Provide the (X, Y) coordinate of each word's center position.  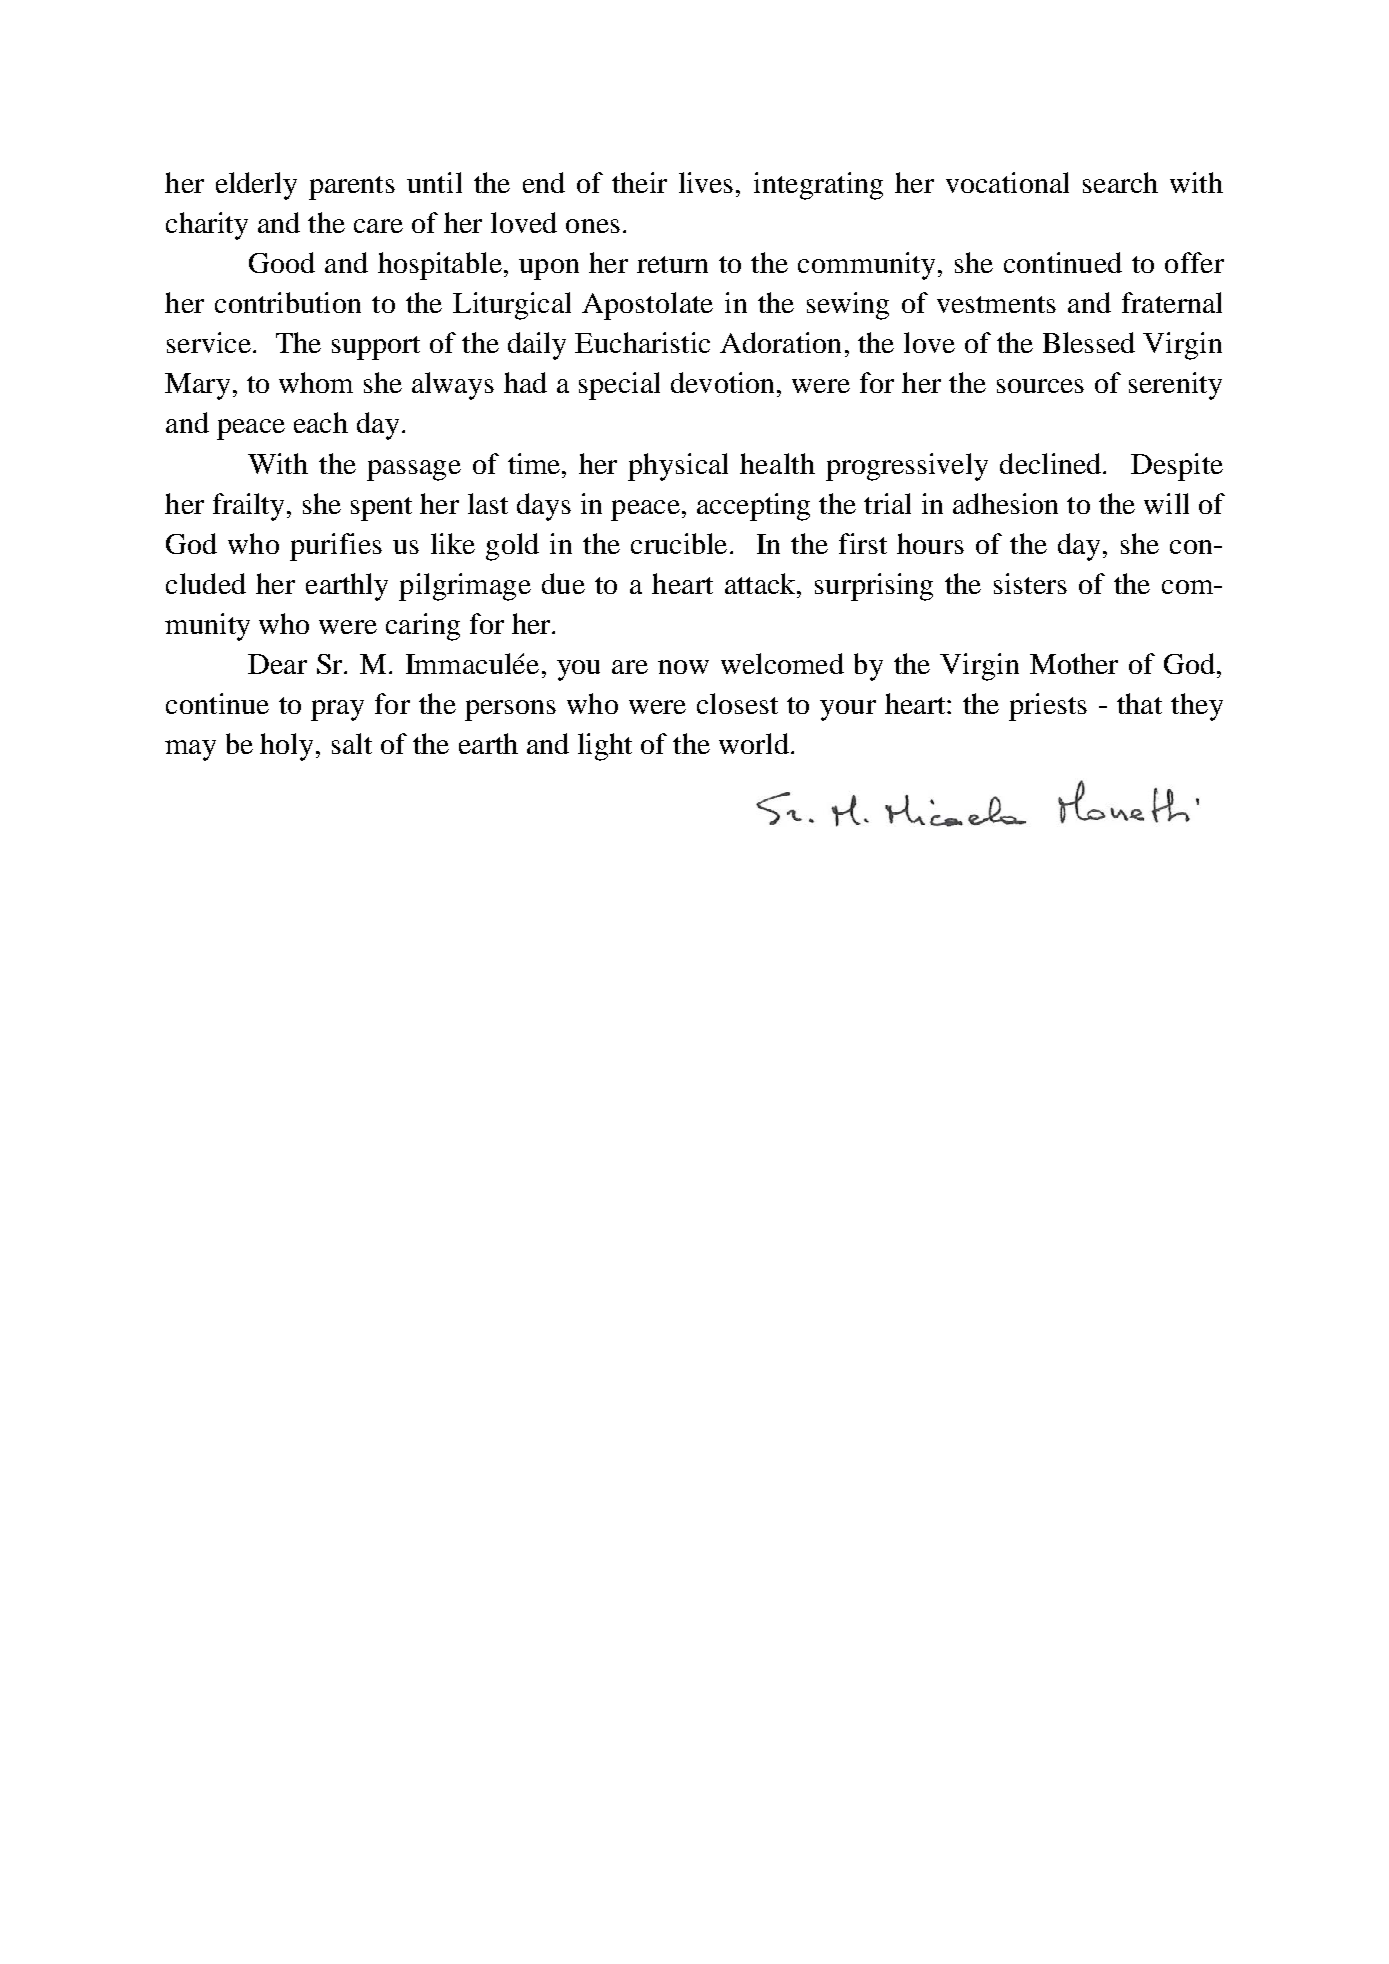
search (1120, 182)
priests (1048, 707)
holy (288, 747)
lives (706, 182)
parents (352, 188)
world (754, 743)
